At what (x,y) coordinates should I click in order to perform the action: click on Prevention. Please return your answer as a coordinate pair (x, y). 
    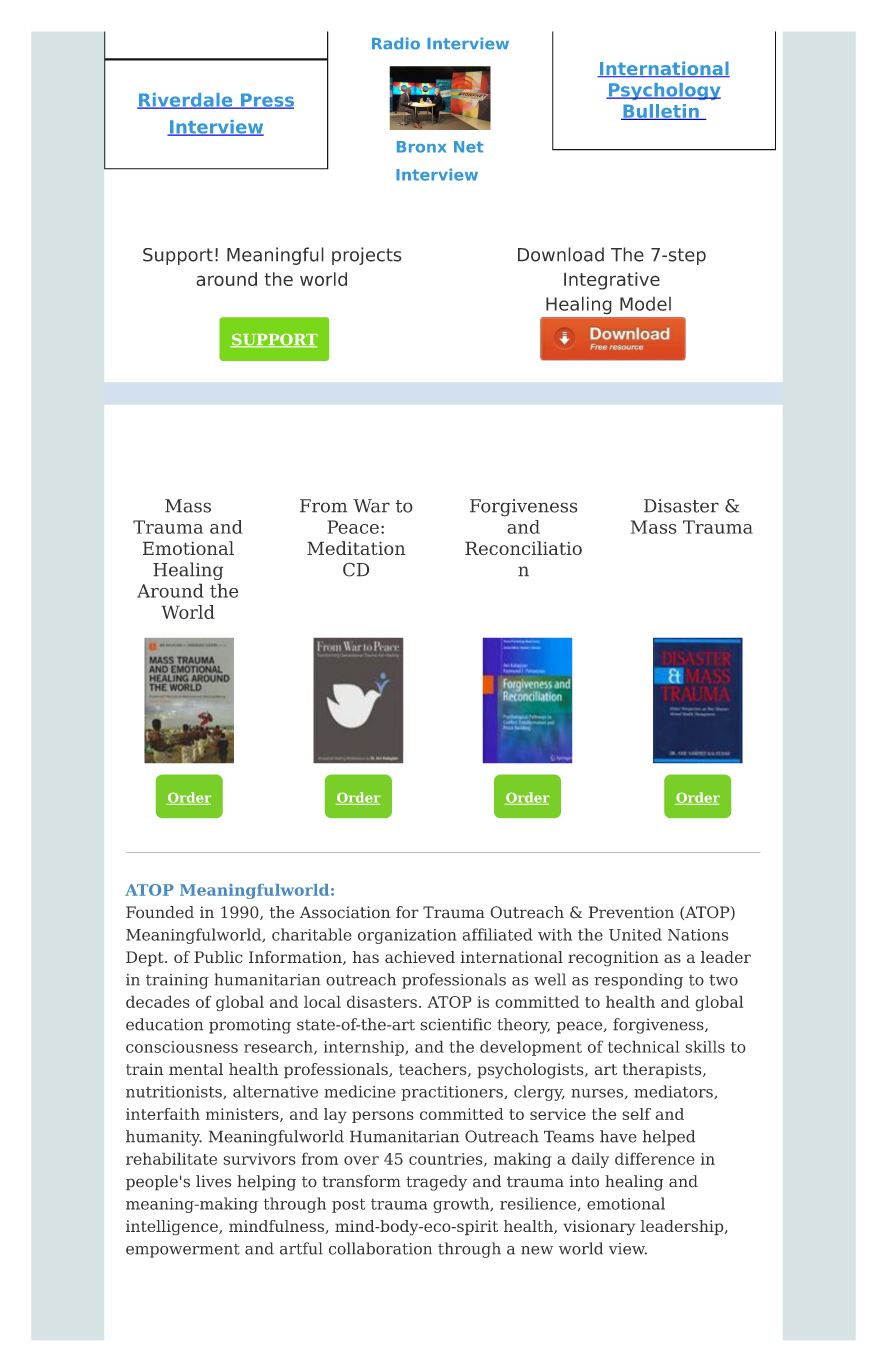
    Looking at the image, I should click on (631, 912).
